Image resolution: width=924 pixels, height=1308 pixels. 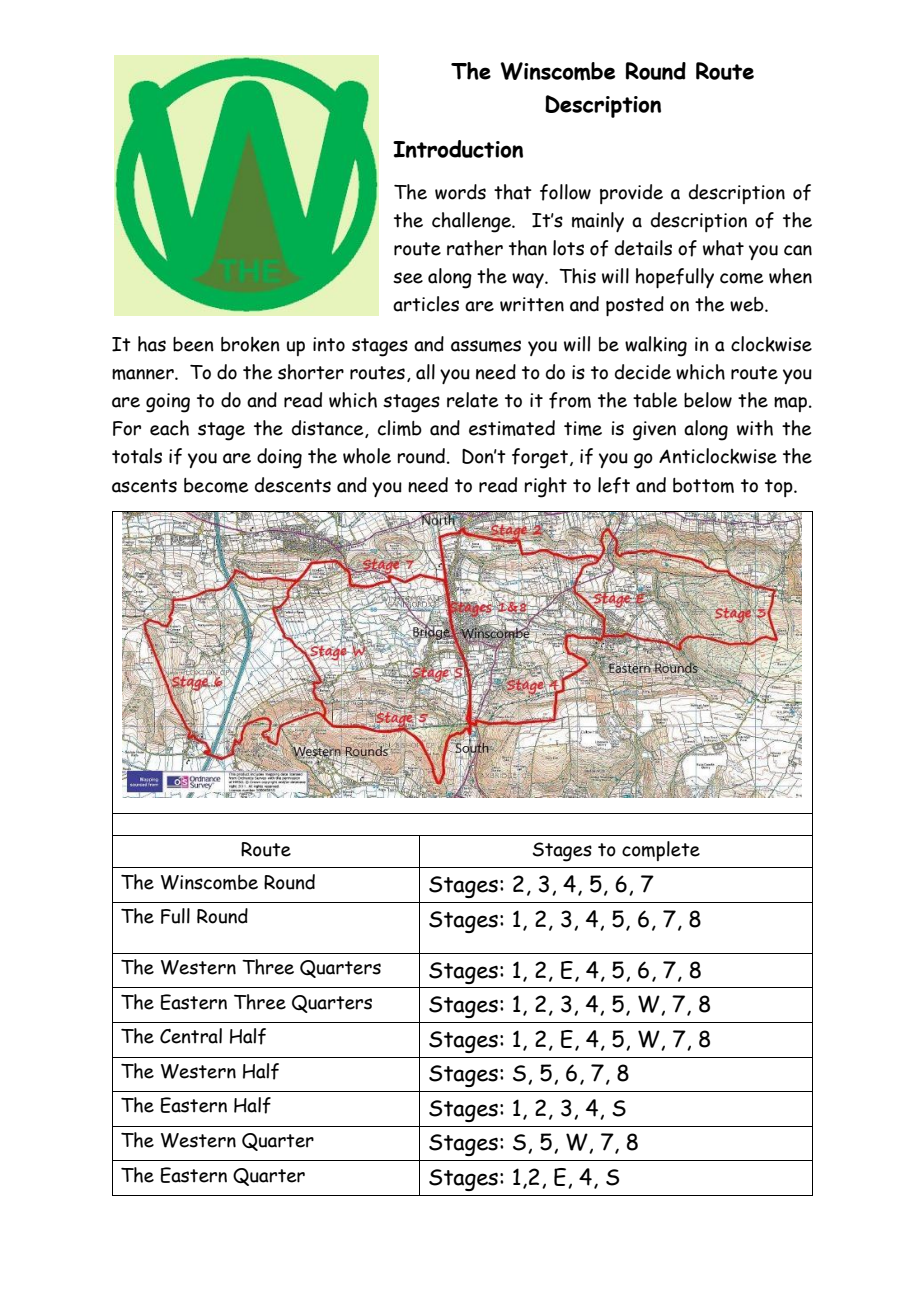 What do you see at coordinates (144, 486) in the image?
I see `ascents` at bounding box center [144, 486].
